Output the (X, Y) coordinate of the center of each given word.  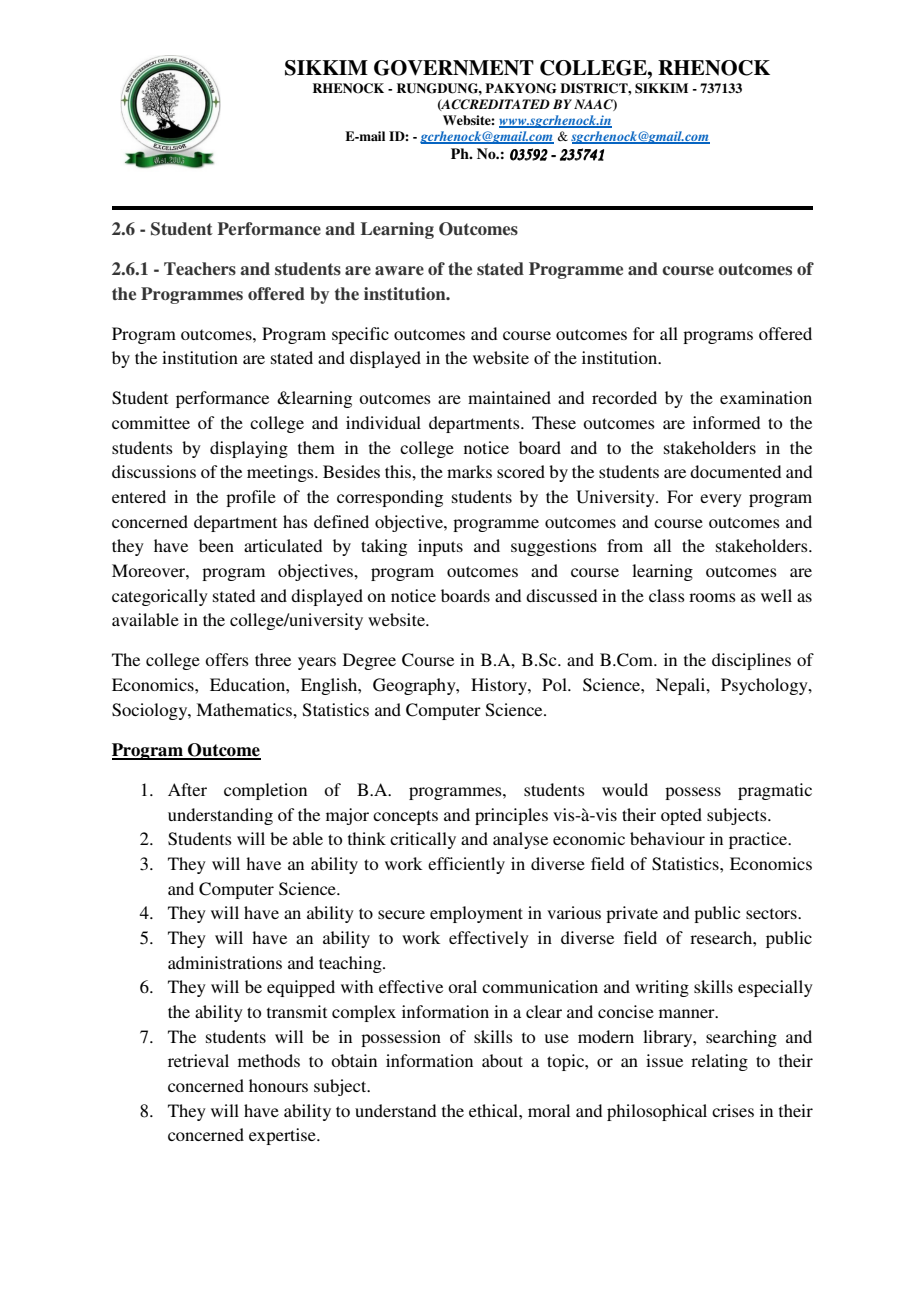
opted (681, 816)
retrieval (198, 1060)
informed (726, 422)
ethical (494, 1110)
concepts (405, 817)
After (187, 789)
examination (766, 397)
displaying (249, 449)
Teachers (200, 269)
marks (469, 471)
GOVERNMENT (454, 68)
